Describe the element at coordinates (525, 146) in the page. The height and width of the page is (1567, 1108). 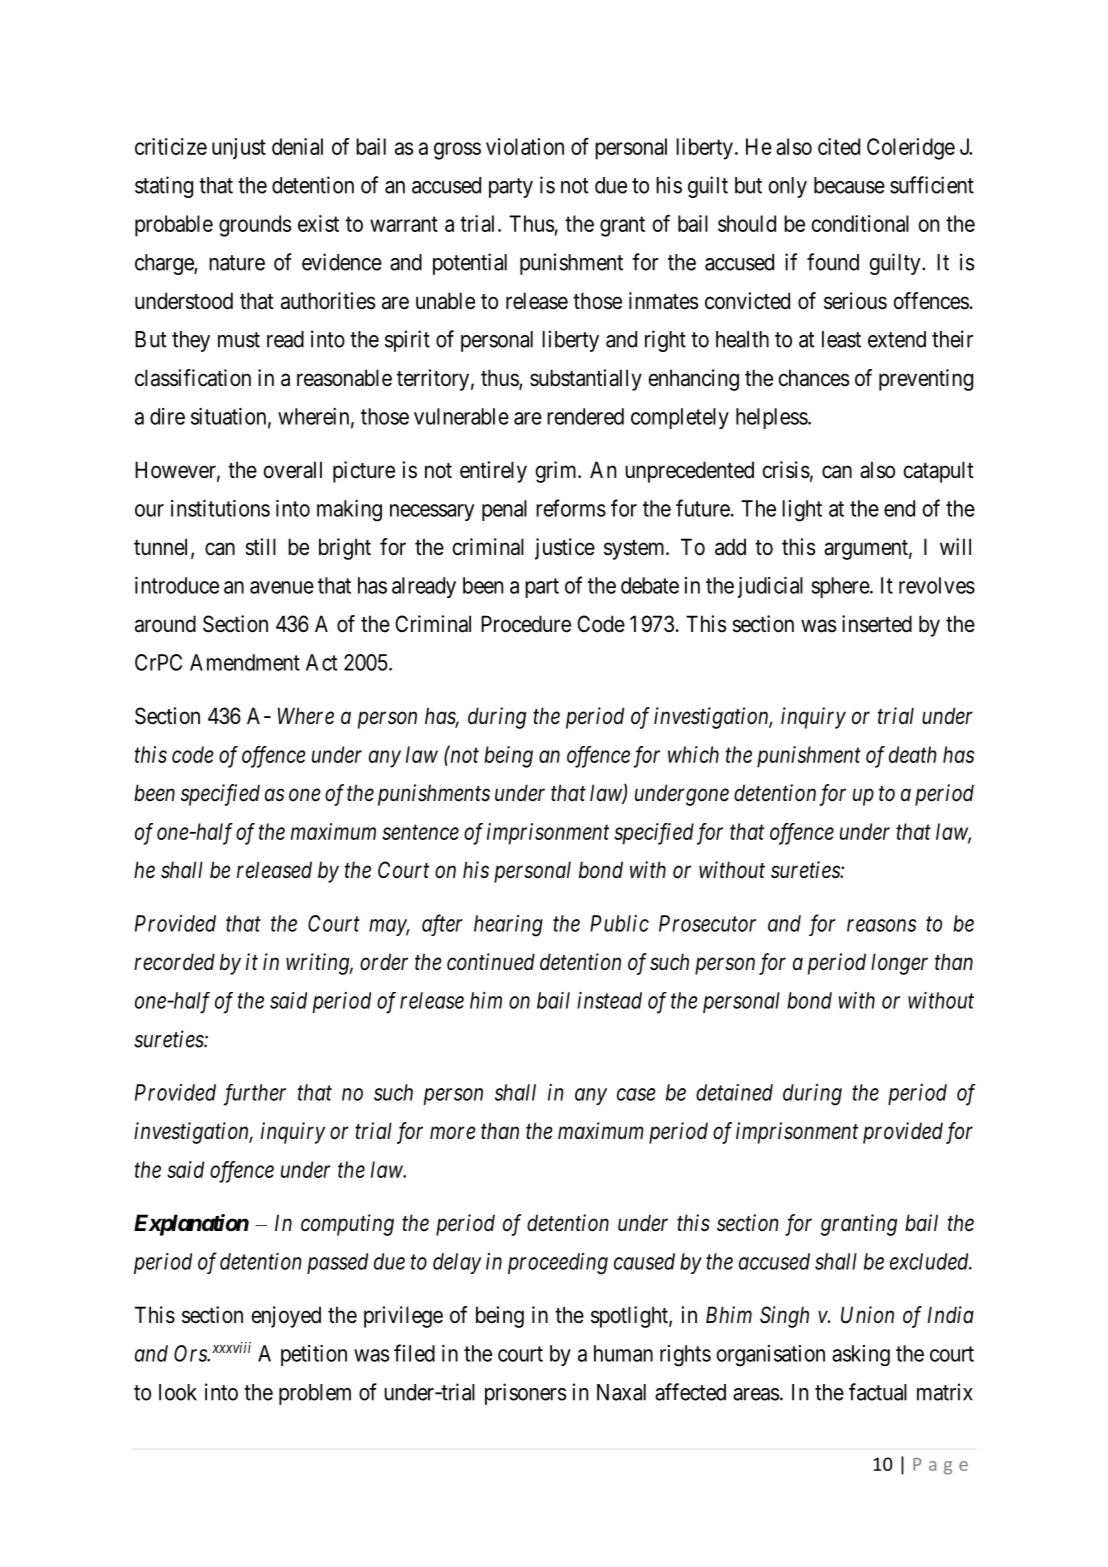
I see `violation` at that location.
